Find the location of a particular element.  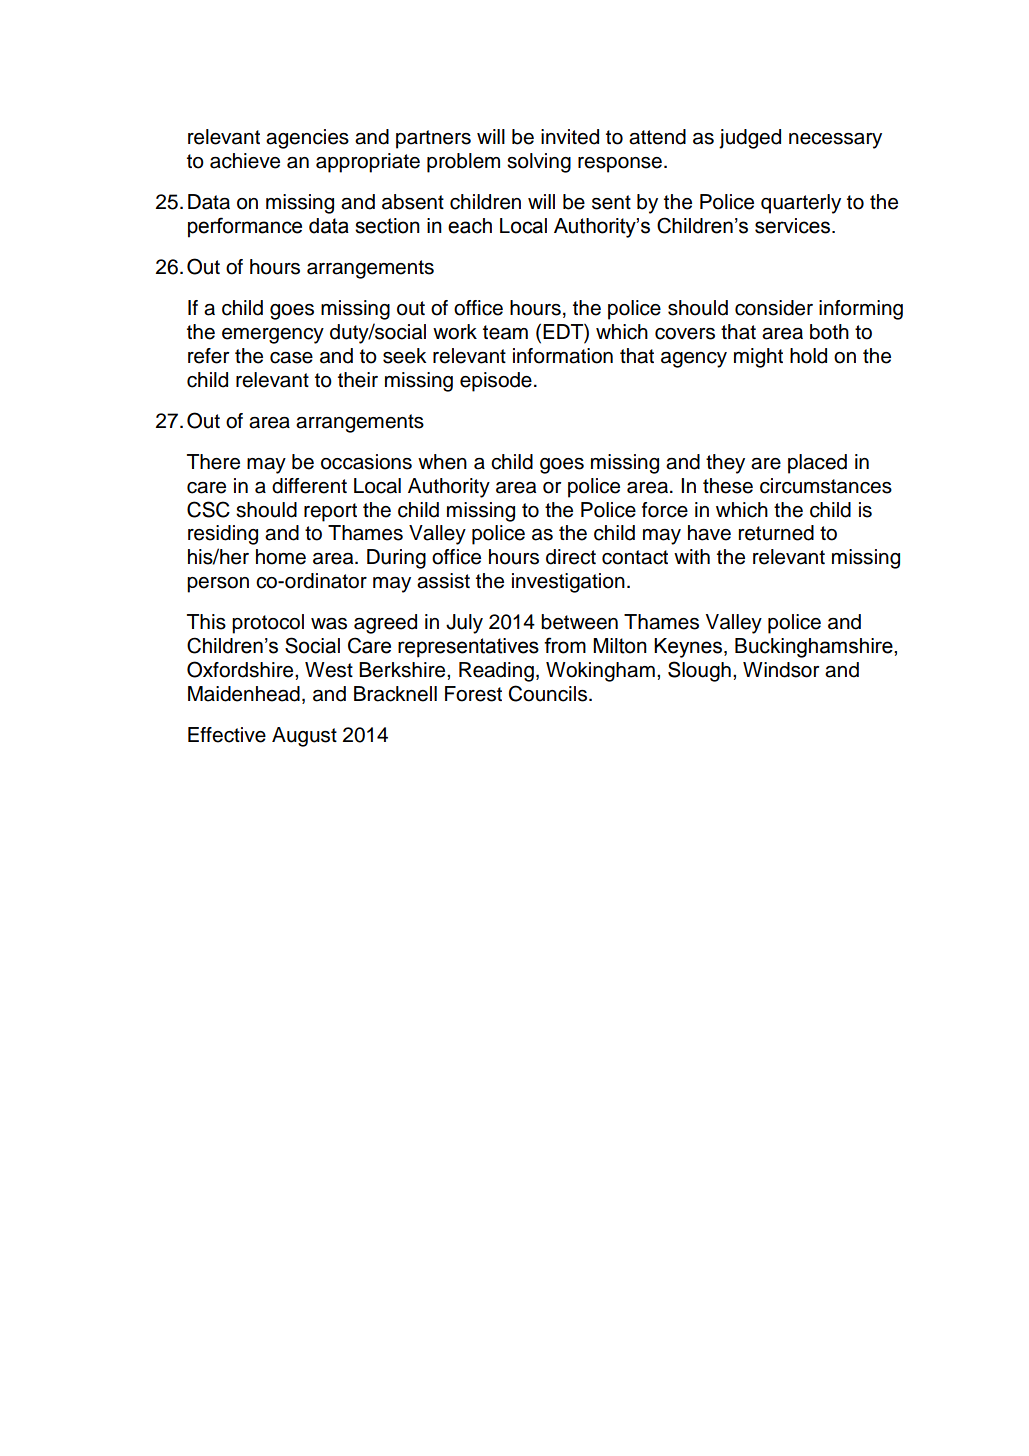

team is located at coordinates (505, 332).
